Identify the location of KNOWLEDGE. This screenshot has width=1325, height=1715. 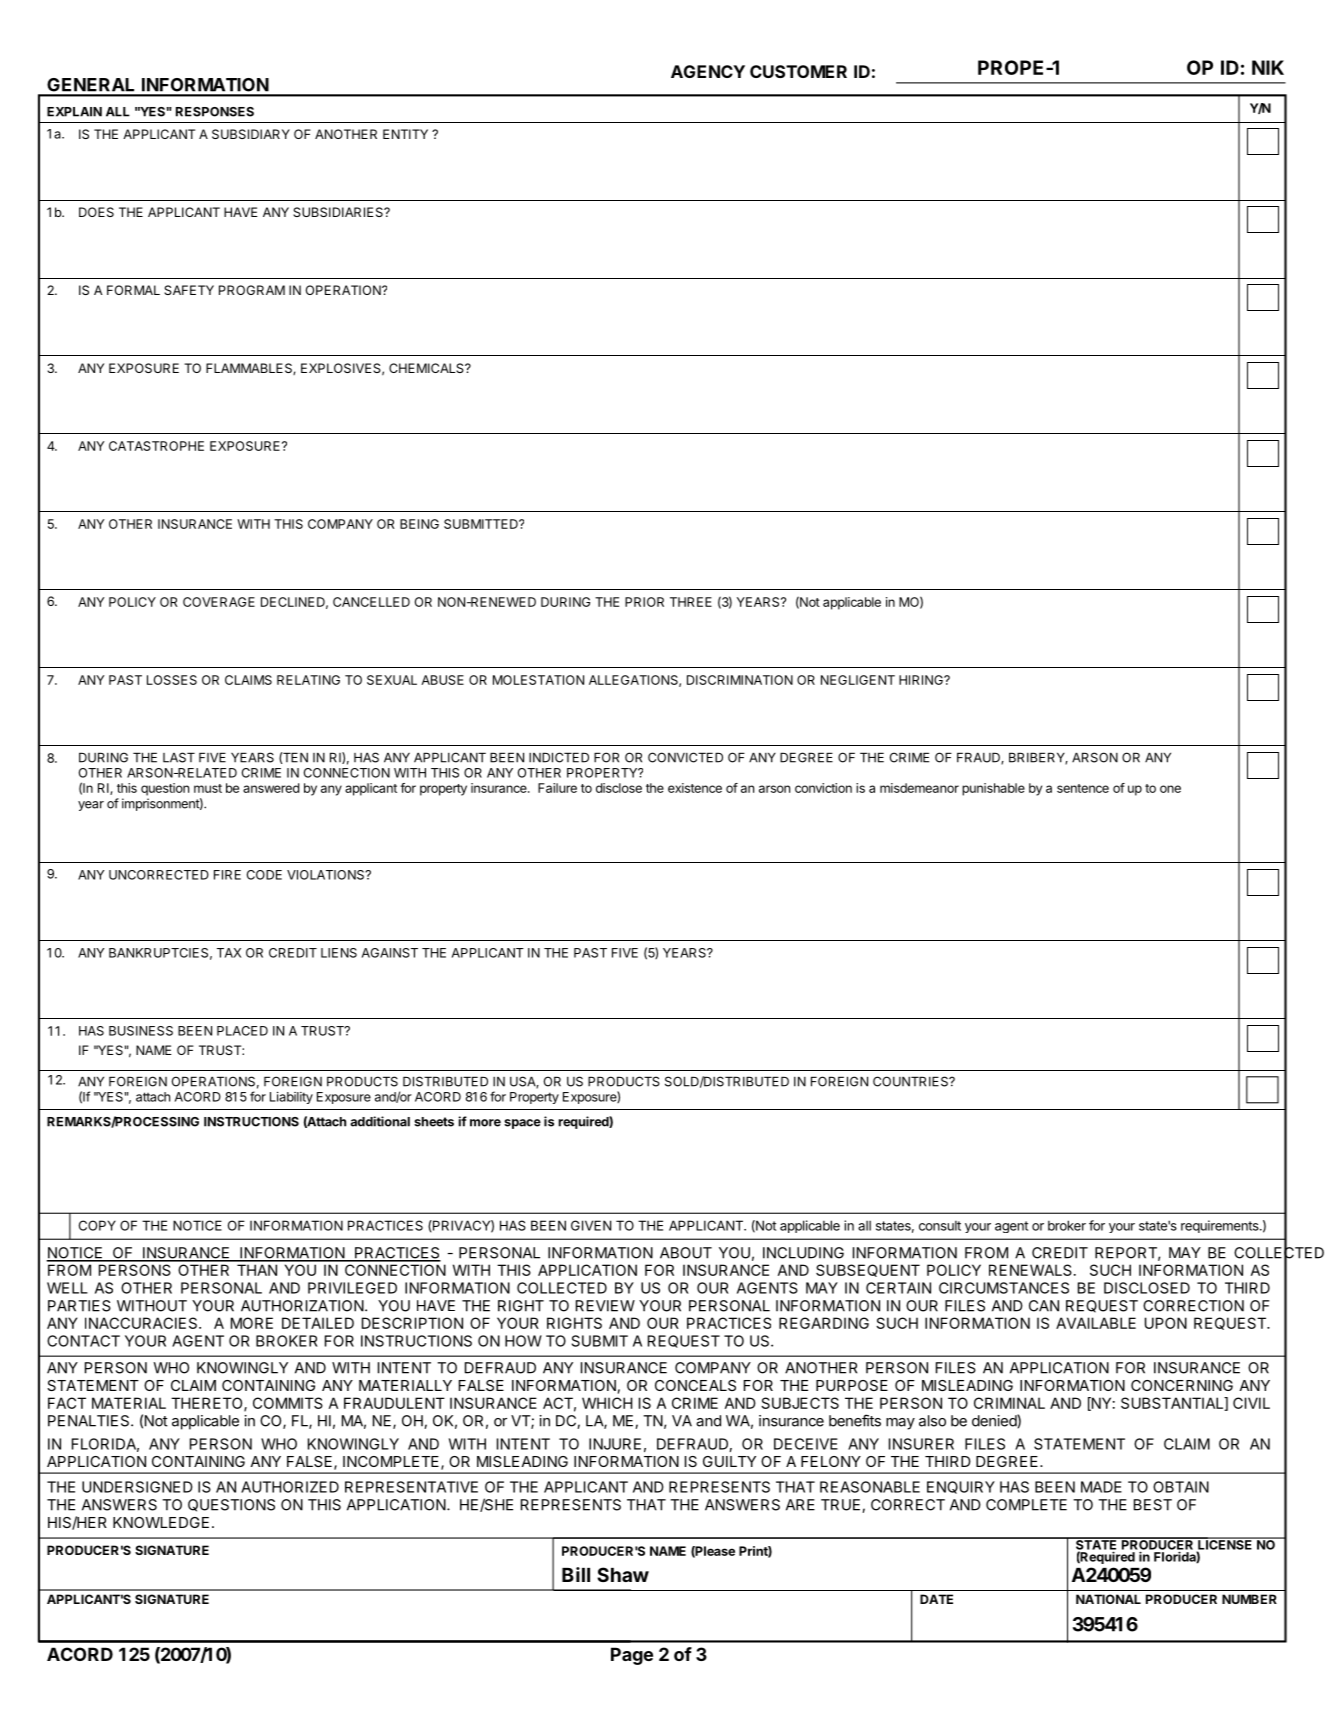
(161, 1522).
